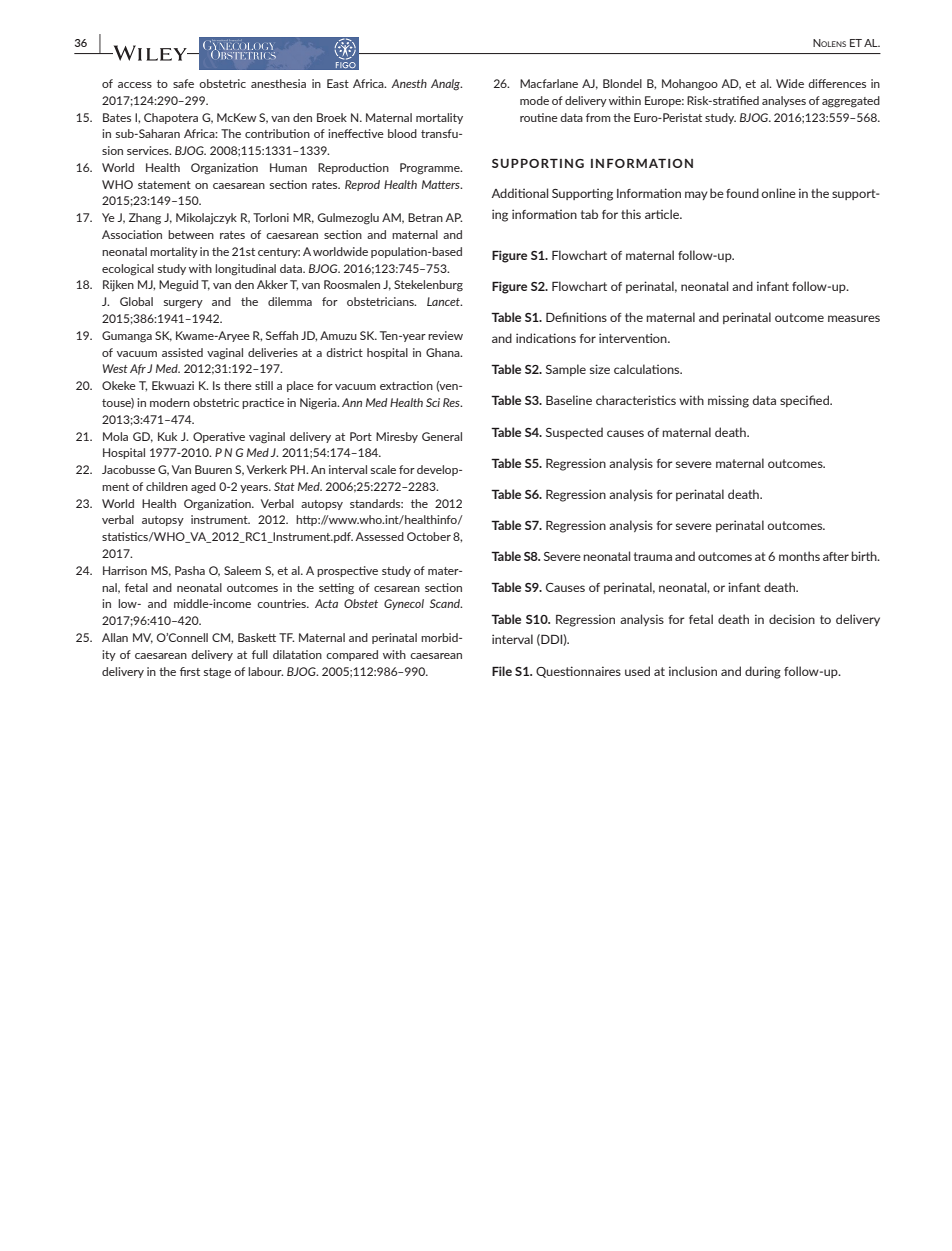 The image size is (952, 1251). Describe the element at coordinates (854, 318) in the screenshot. I see `measures` at that location.
